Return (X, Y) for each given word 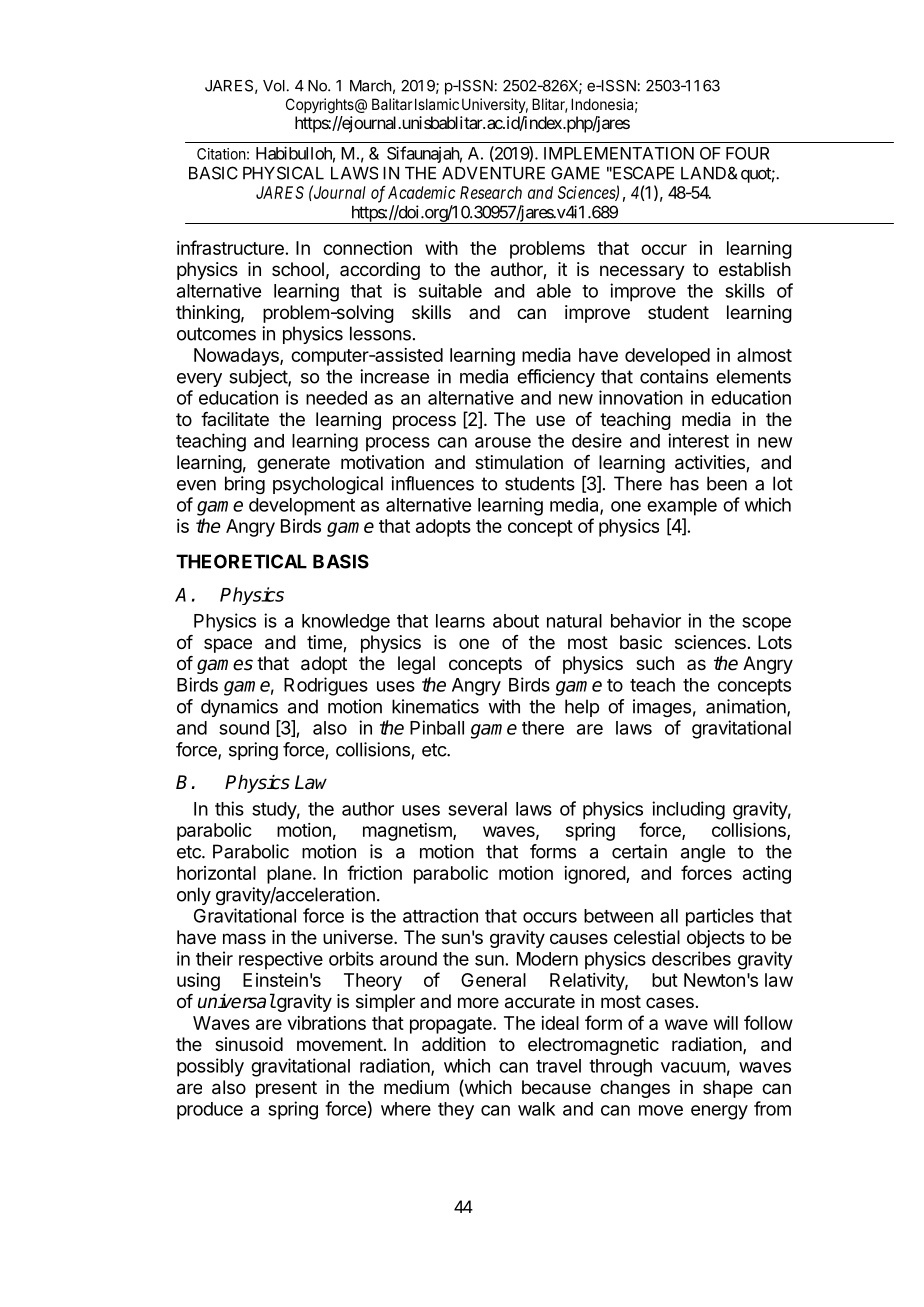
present (286, 1089)
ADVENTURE (493, 173)
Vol (274, 86)
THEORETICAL (241, 561)
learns (460, 621)
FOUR (747, 153)
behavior (646, 620)
